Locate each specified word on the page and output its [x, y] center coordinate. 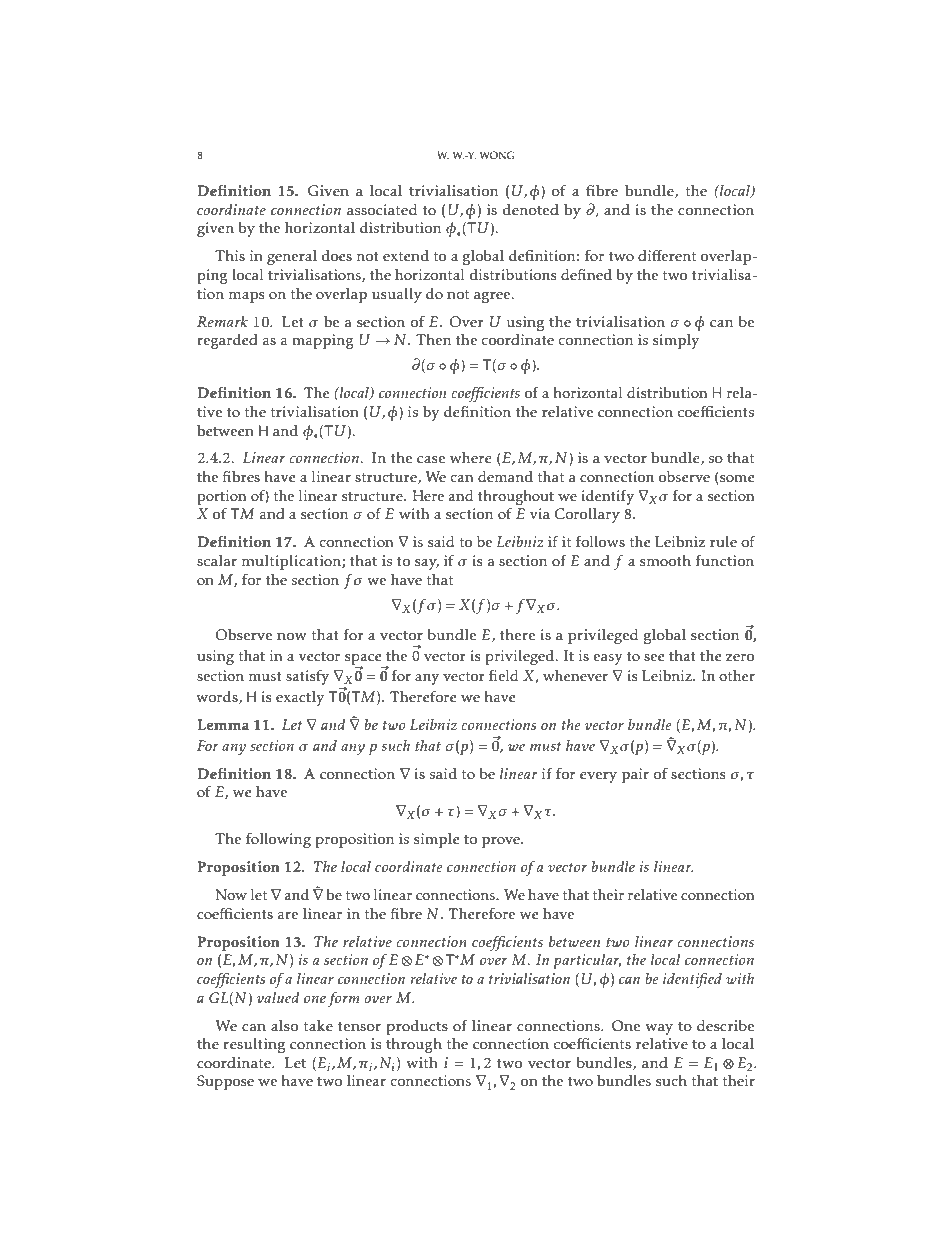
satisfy [307, 677]
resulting [254, 1045]
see [654, 658]
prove [502, 842]
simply [676, 341]
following [278, 840]
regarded [227, 341]
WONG [496, 155]
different [667, 256]
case [431, 460]
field [503, 676]
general [292, 257]
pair [635, 775]
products [417, 1027]
